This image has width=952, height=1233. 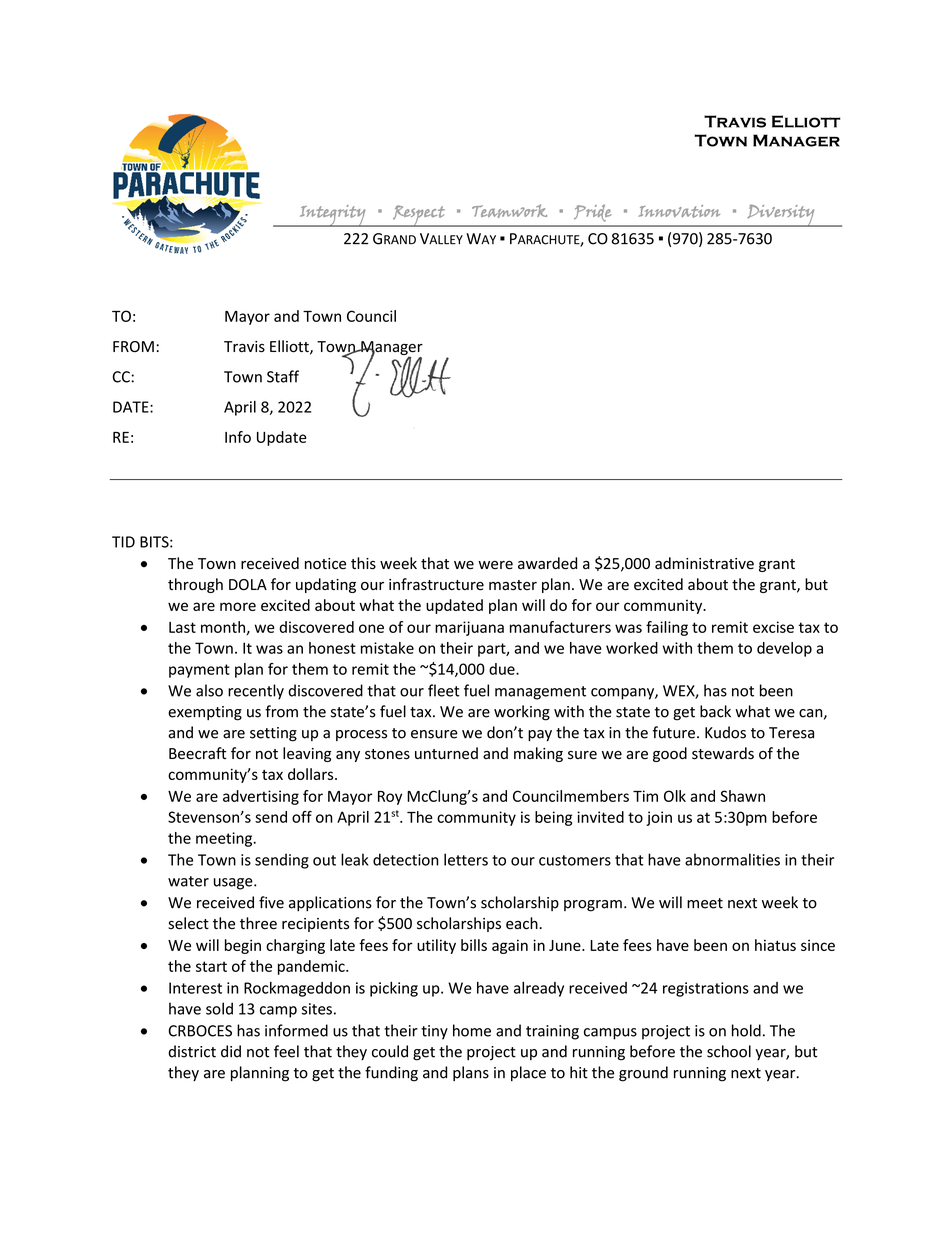 I want to click on home, so click(x=472, y=1030).
